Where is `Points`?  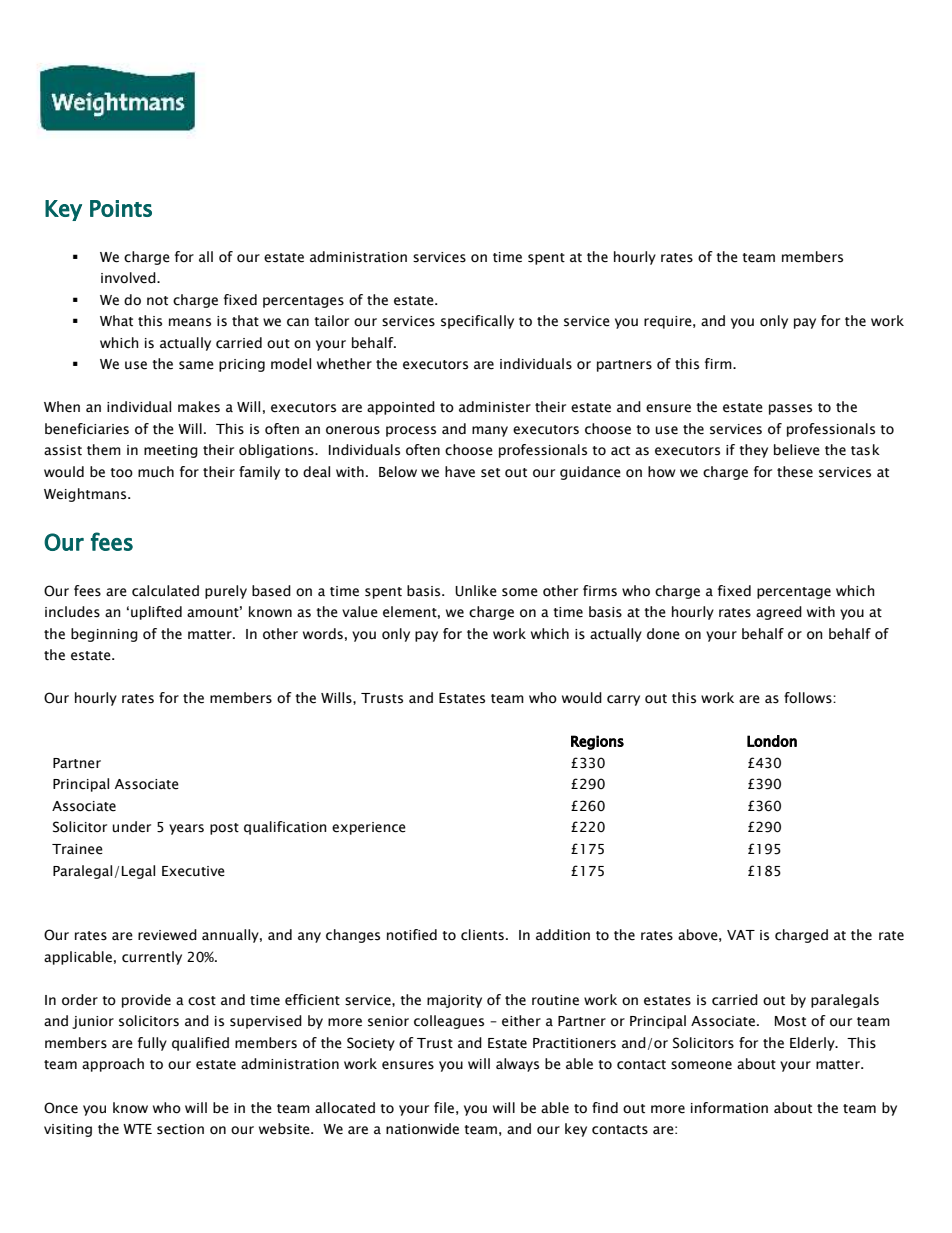 Points is located at coordinates (121, 208).
